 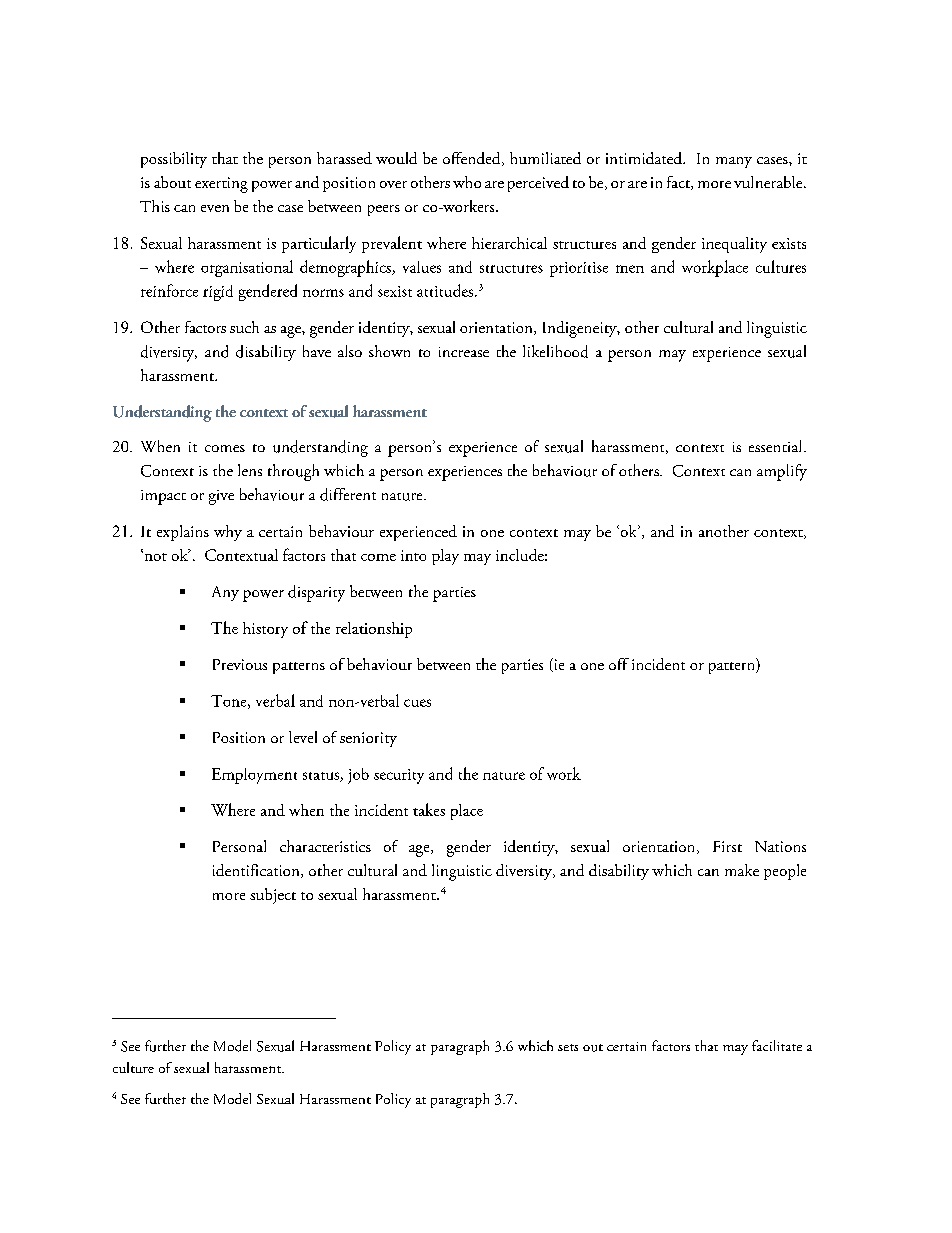 What do you see at coordinates (417, 703) in the image?
I see `cues` at bounding box center [417, 703].
